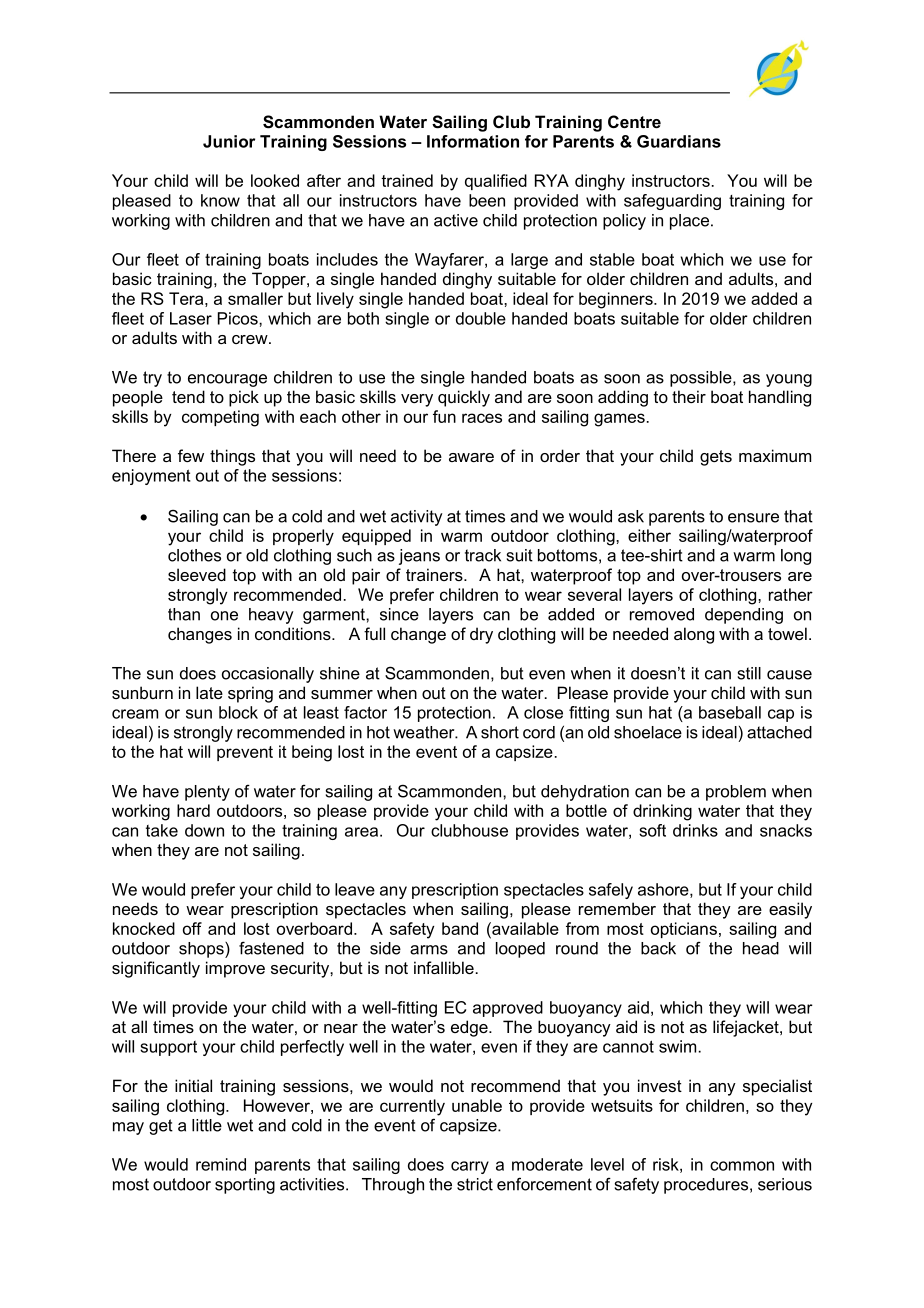 Image resolution: width=924 pixels, height=1308 pixels. I want to click on still, so click(749, 673).
